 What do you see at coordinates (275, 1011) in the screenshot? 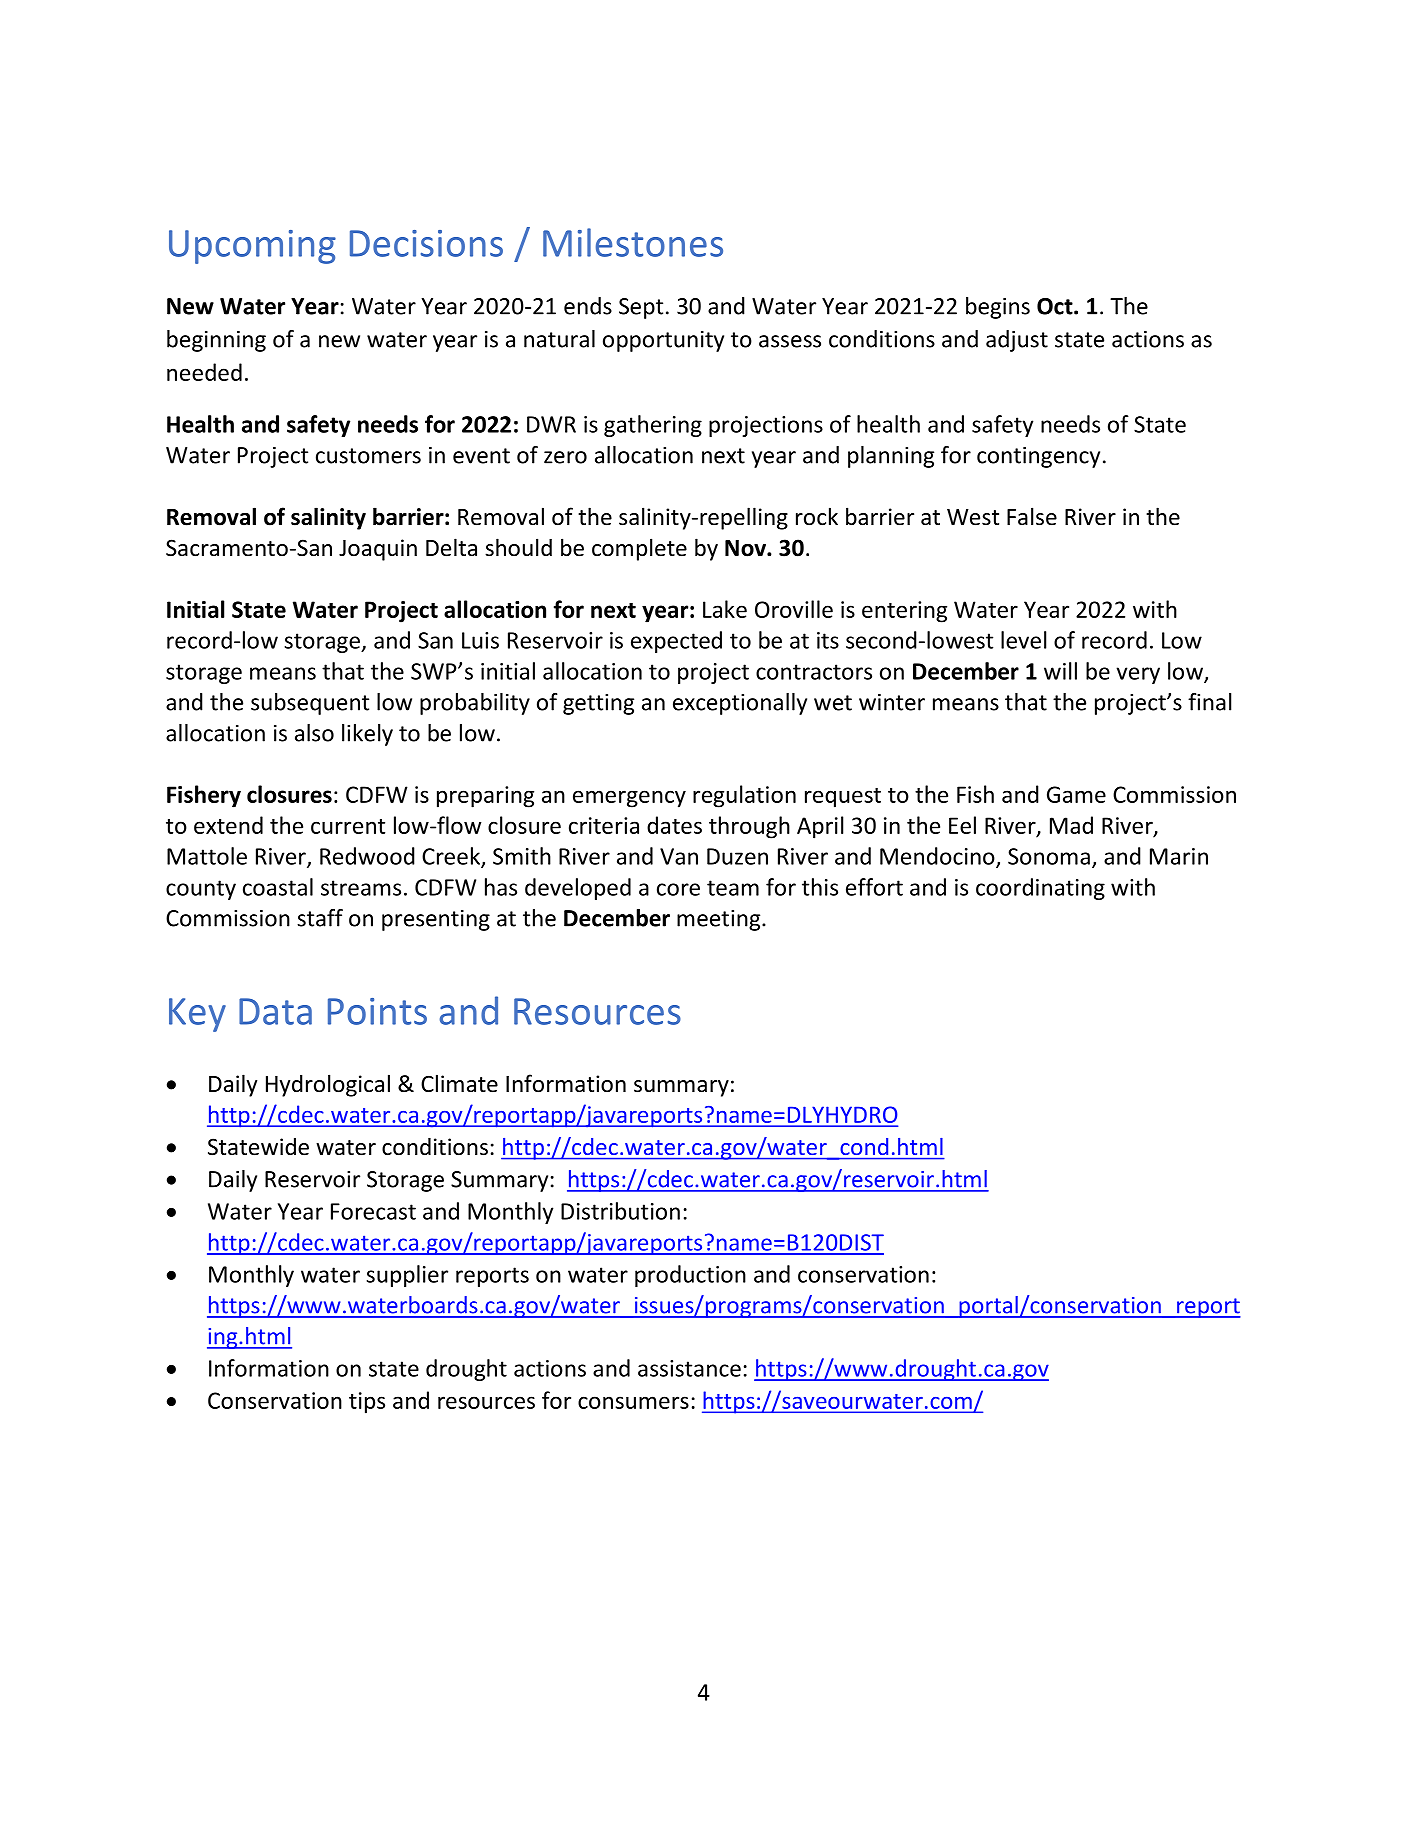
I see `Data` at bounding box center [275, 1011].
